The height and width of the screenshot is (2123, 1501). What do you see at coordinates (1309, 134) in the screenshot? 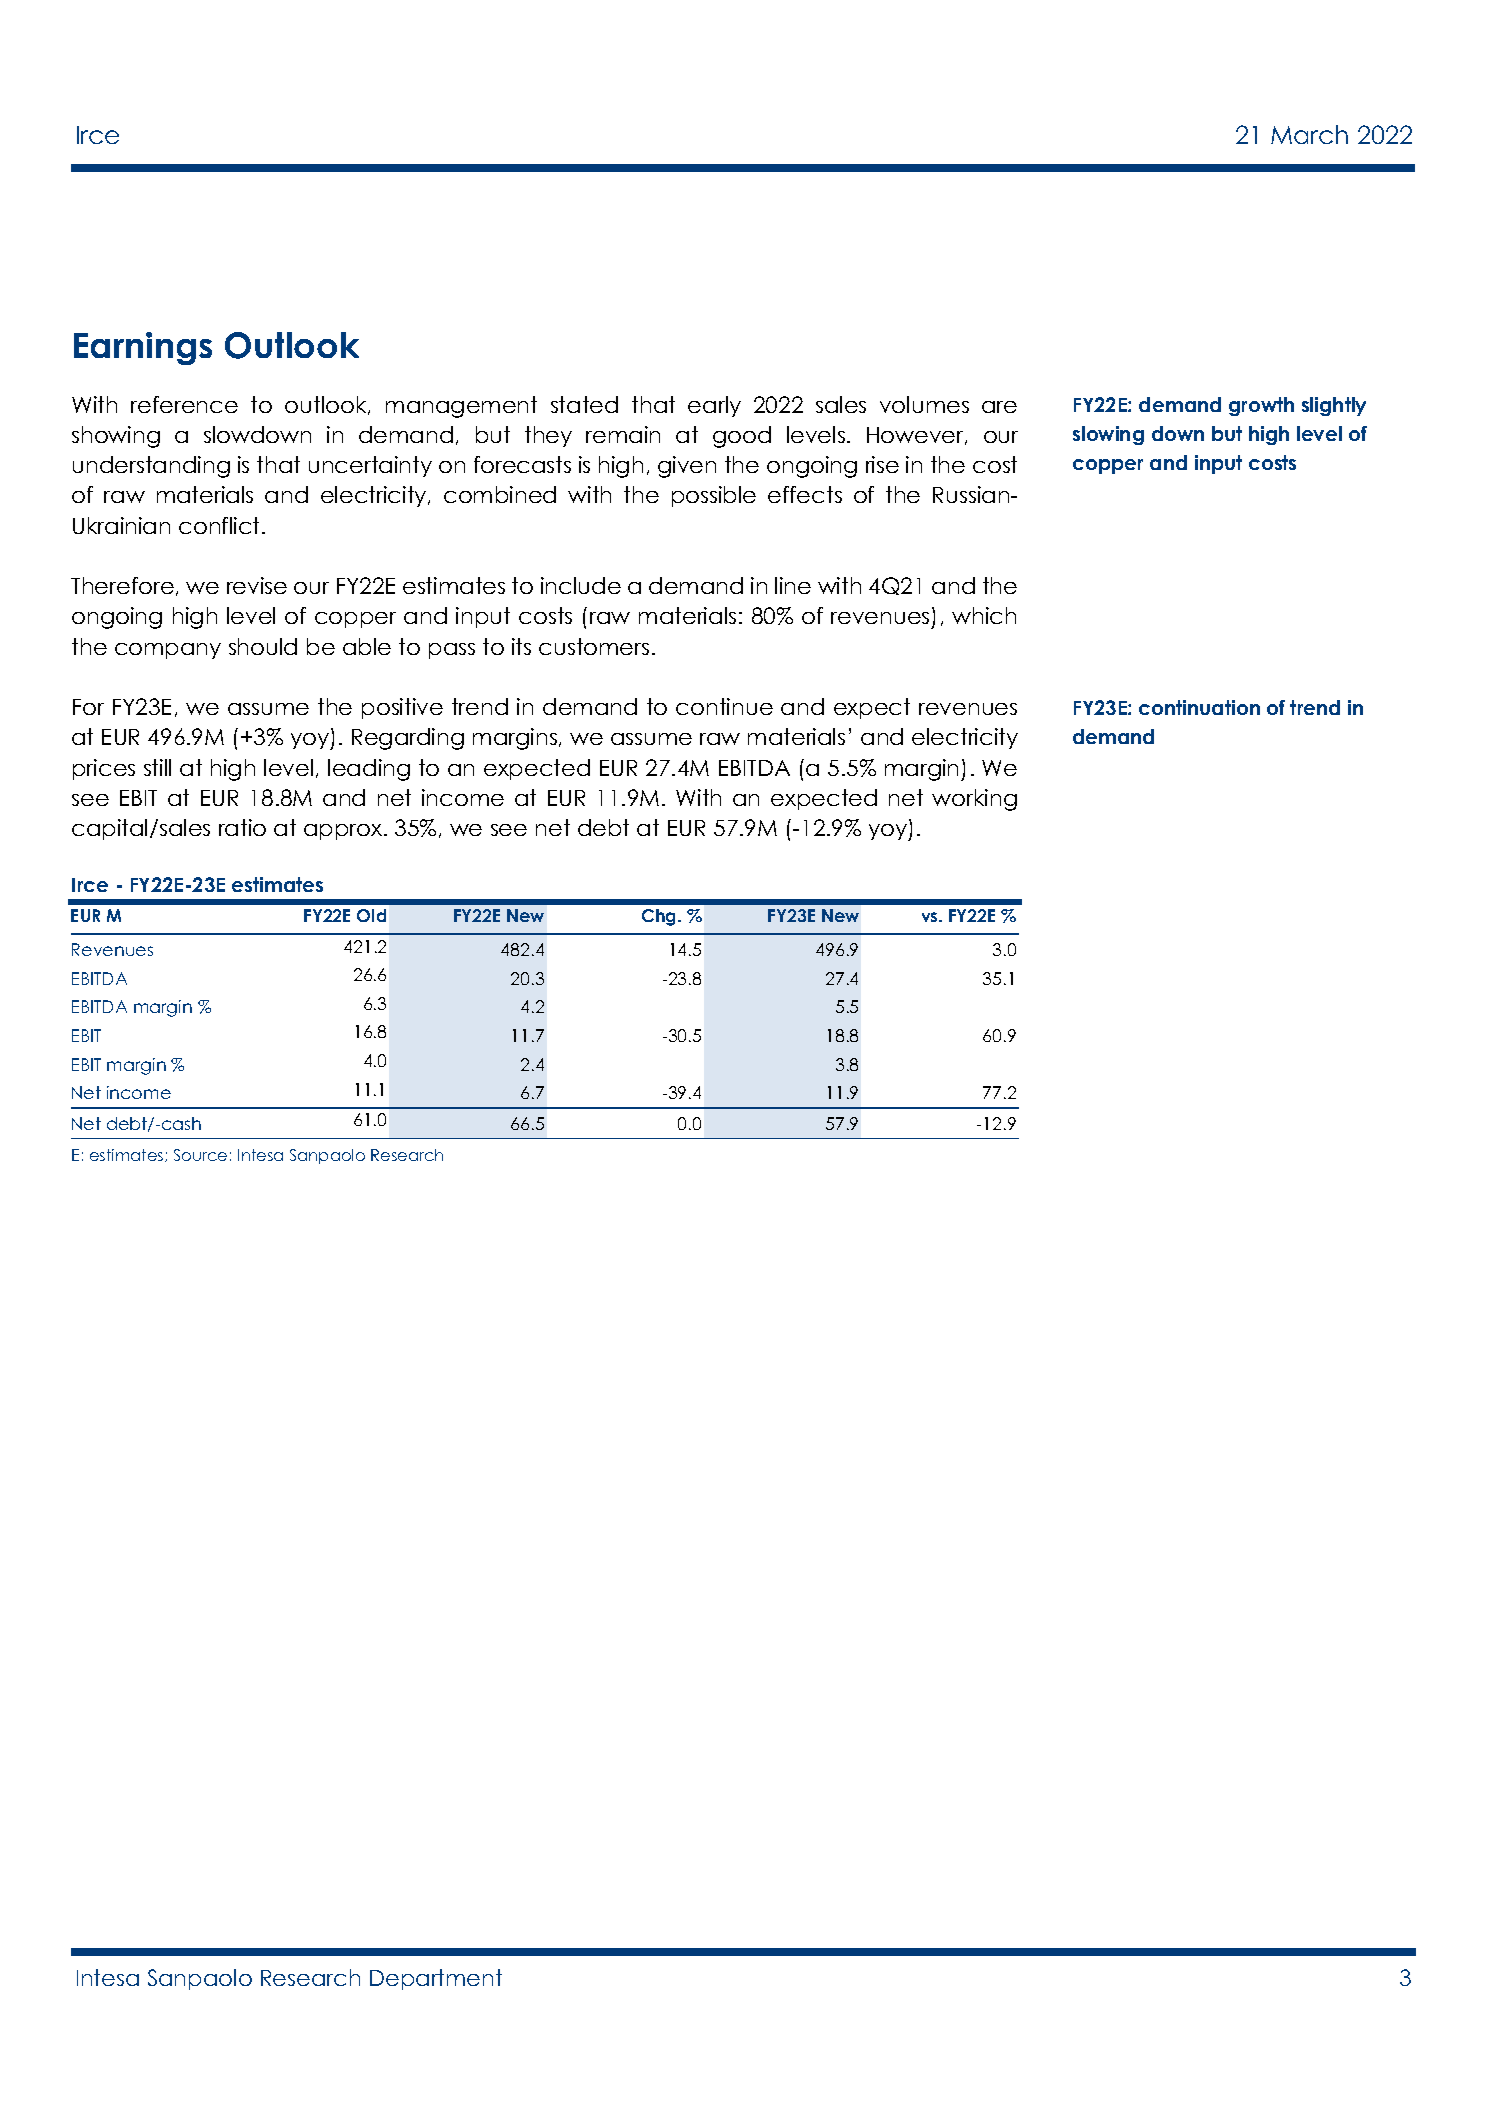
I see `March` at bounding box center [1309, 134].
